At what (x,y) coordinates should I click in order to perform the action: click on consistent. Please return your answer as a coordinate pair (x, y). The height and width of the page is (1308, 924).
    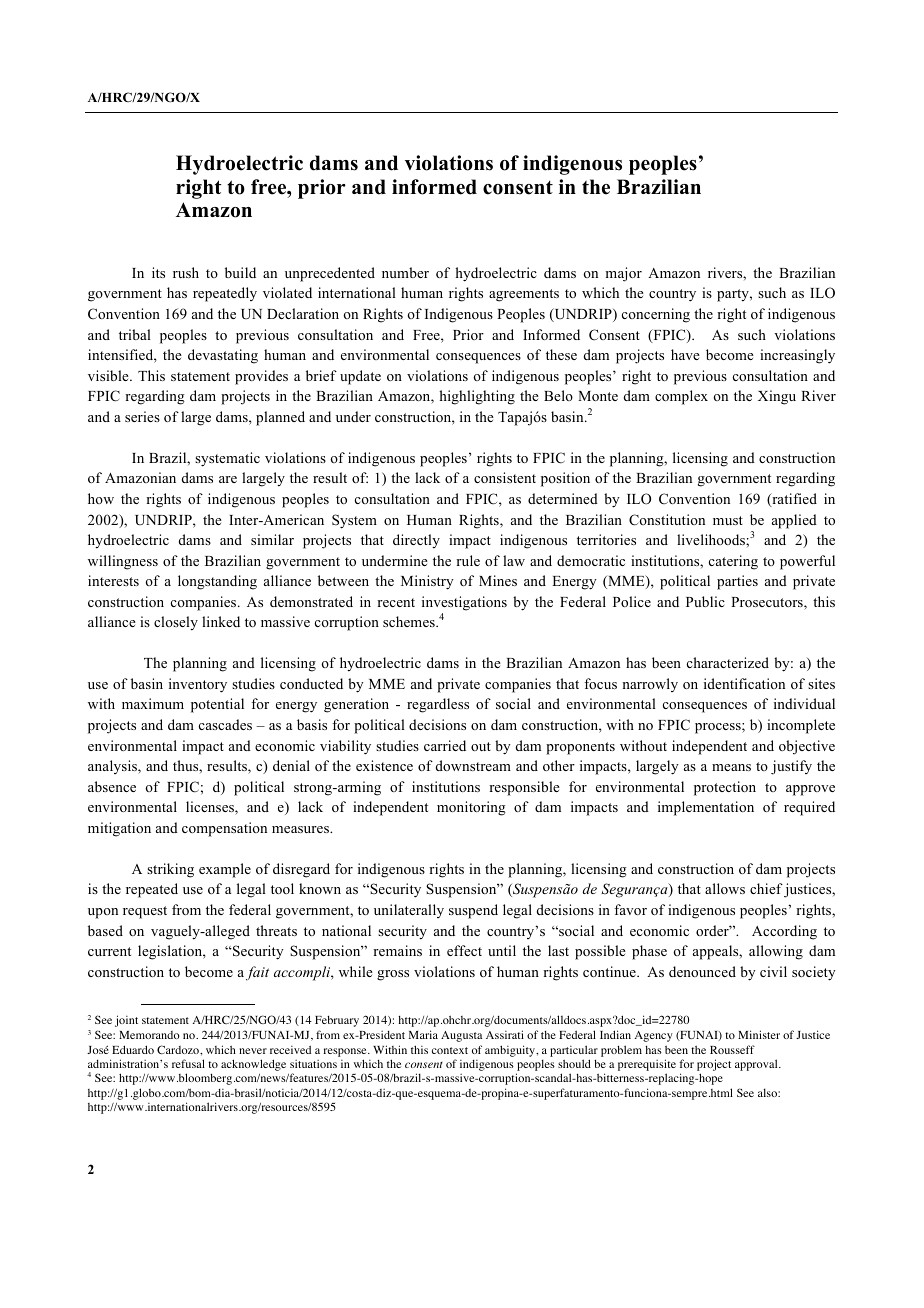
    Looking at the image, I should click on (505, 477).
